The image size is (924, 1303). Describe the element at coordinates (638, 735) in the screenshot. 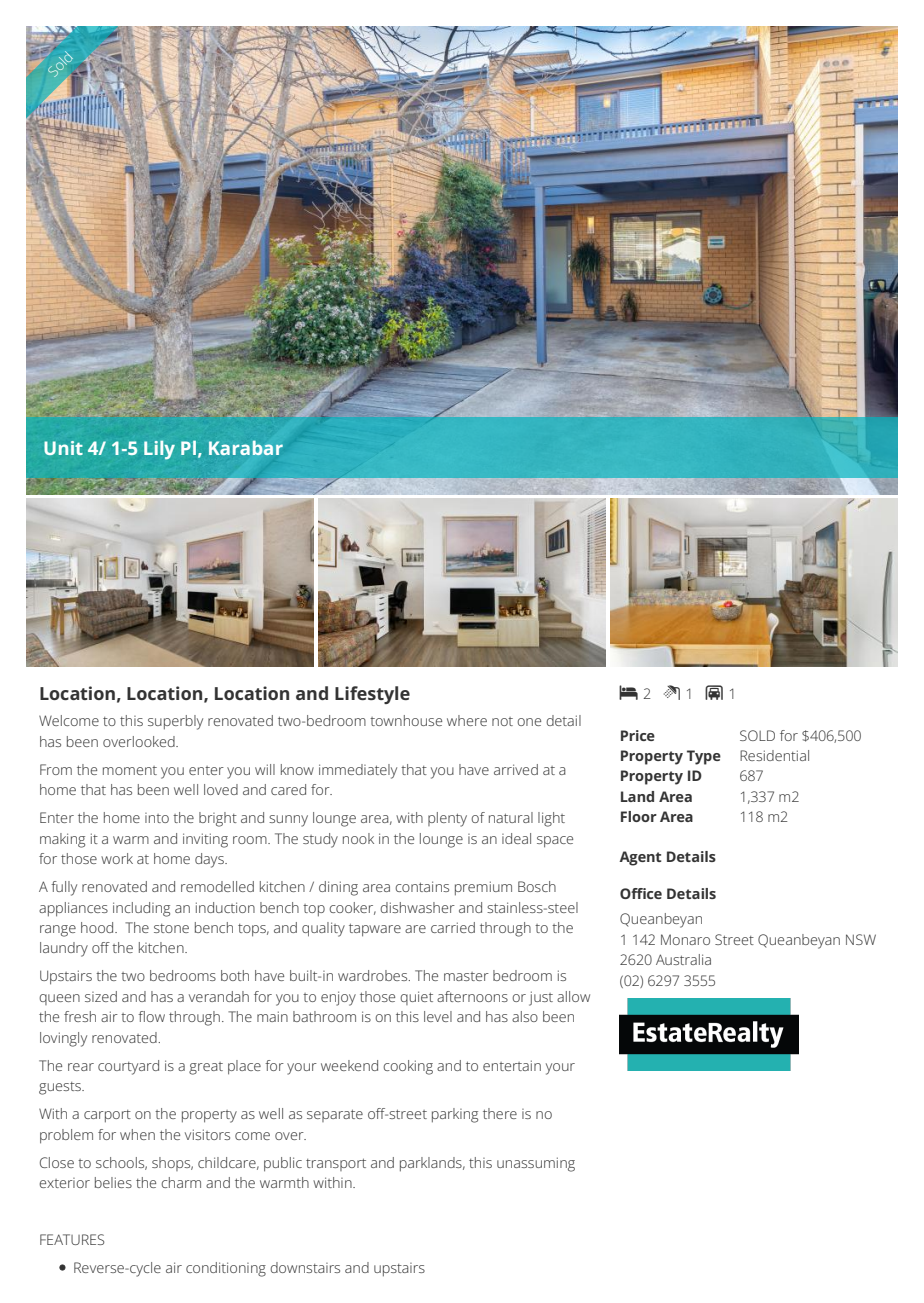

I see `Price` at that location.
